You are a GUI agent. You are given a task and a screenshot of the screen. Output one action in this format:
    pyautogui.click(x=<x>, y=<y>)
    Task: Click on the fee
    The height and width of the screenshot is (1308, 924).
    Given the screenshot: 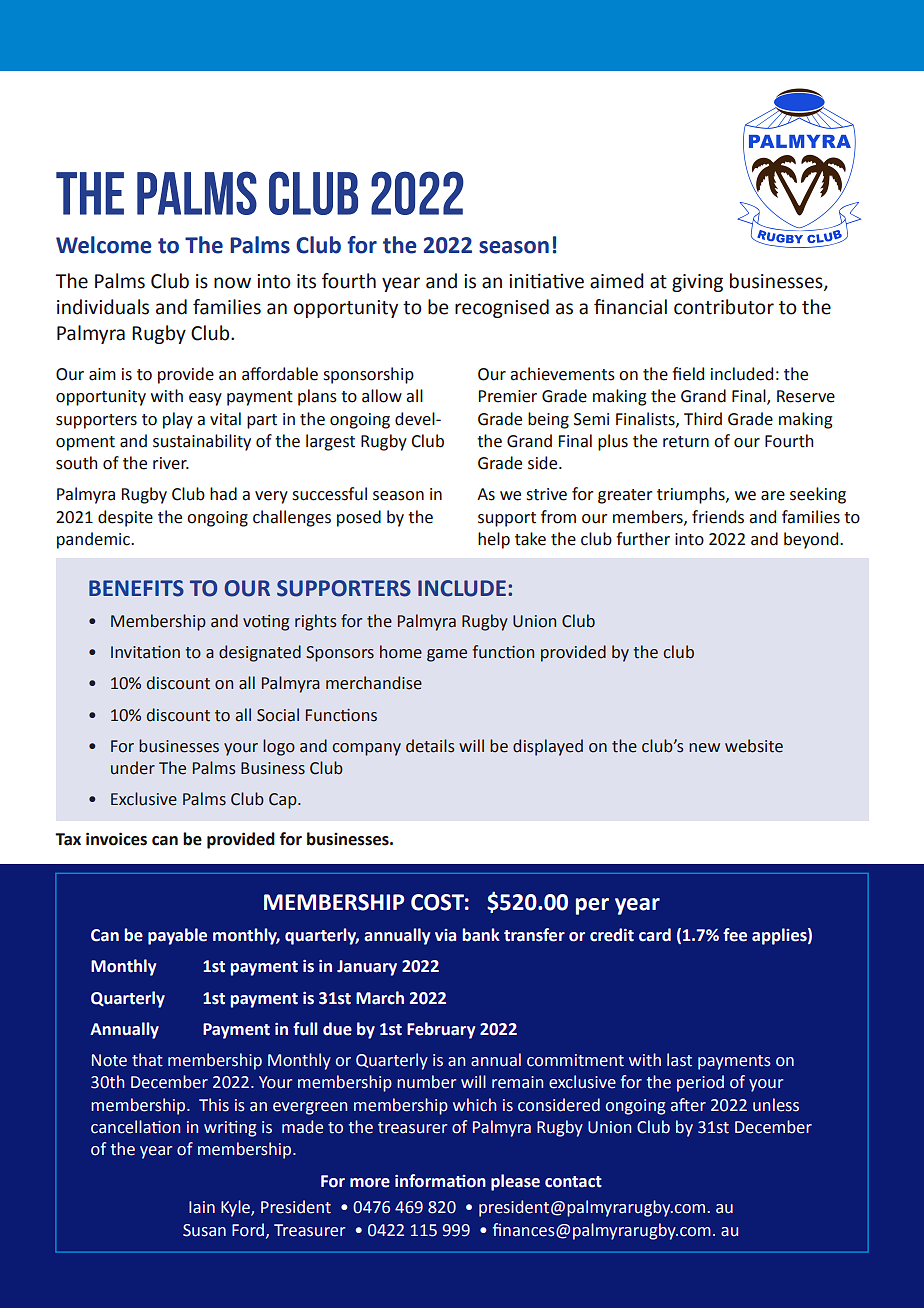 What is the action you would take?
    pyautogui.click(x=735, y=935)
